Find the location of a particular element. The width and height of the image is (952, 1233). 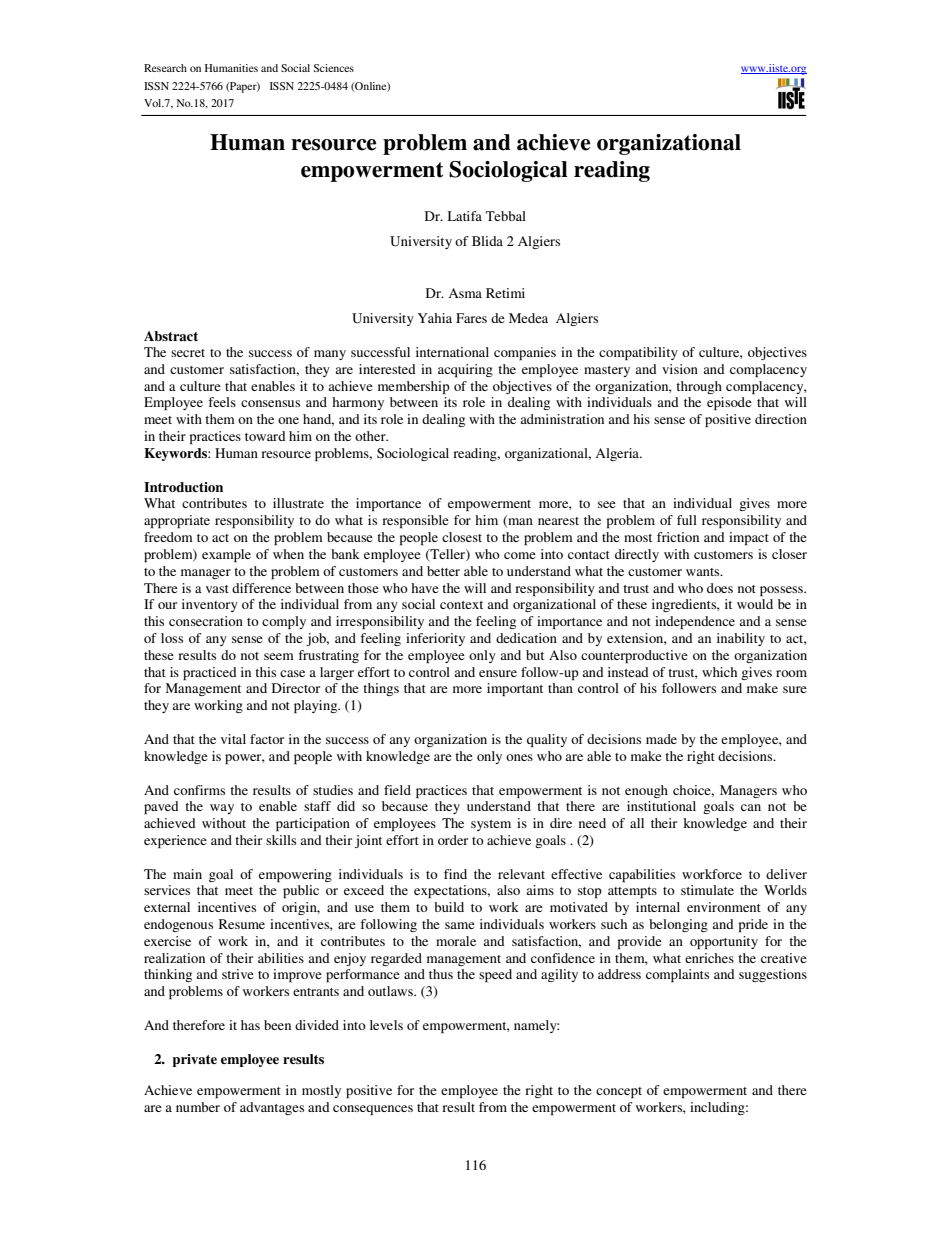

vital is located at coordinates (233, 739).
